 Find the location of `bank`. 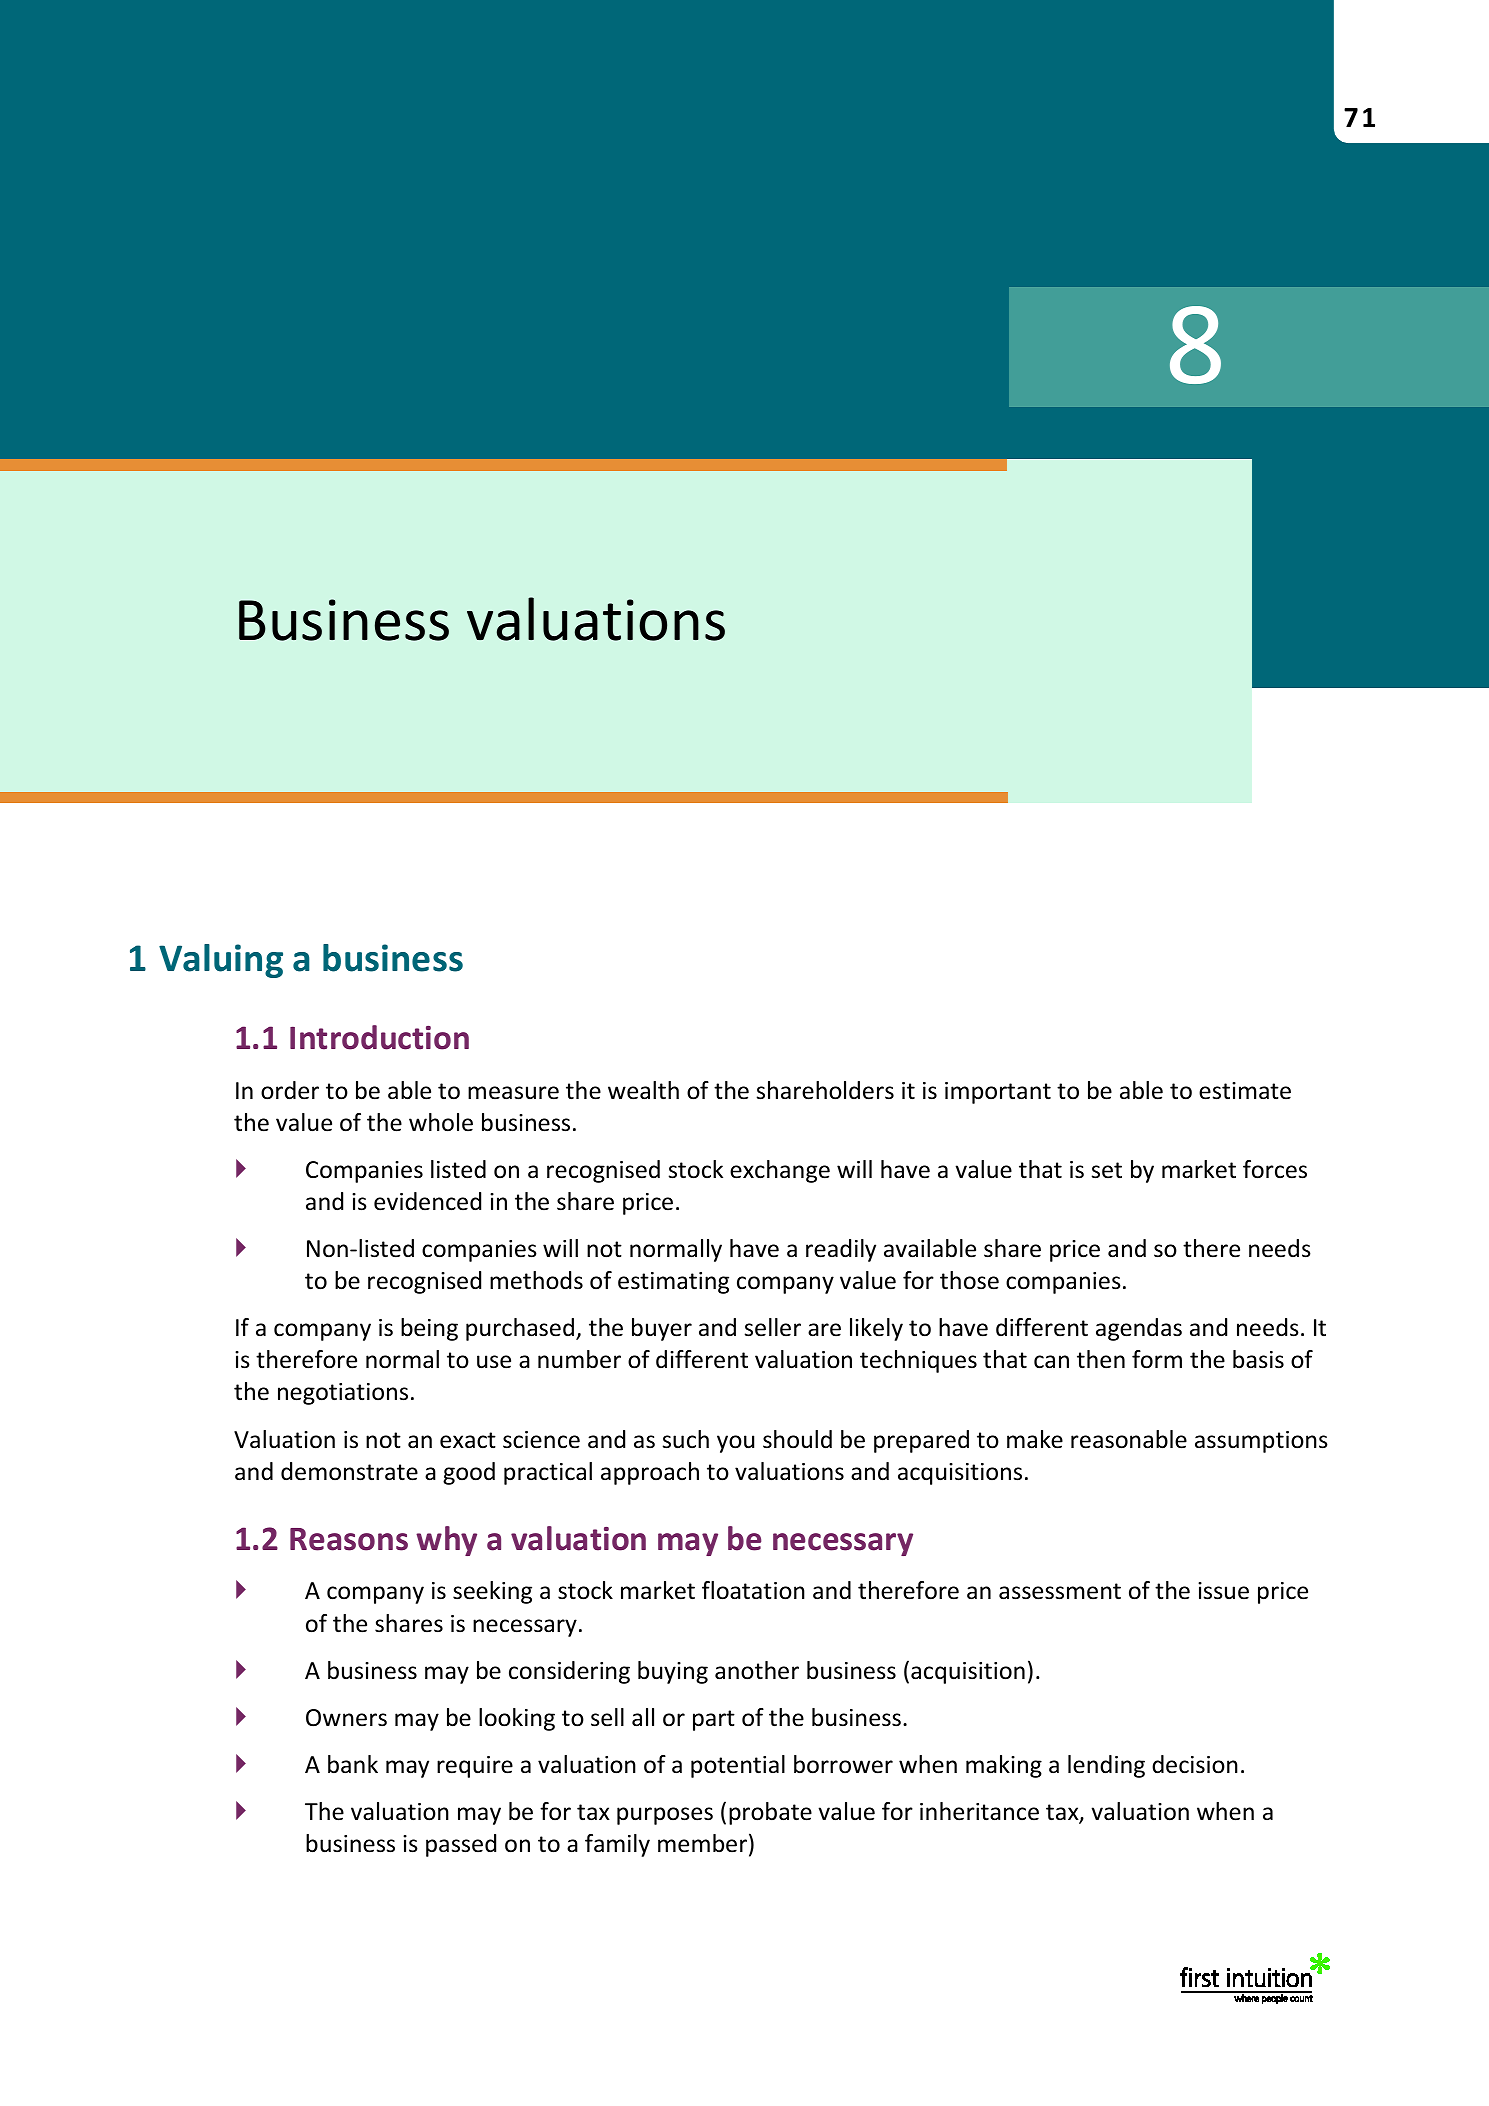

bank is located at coordinates (353, 1764).
